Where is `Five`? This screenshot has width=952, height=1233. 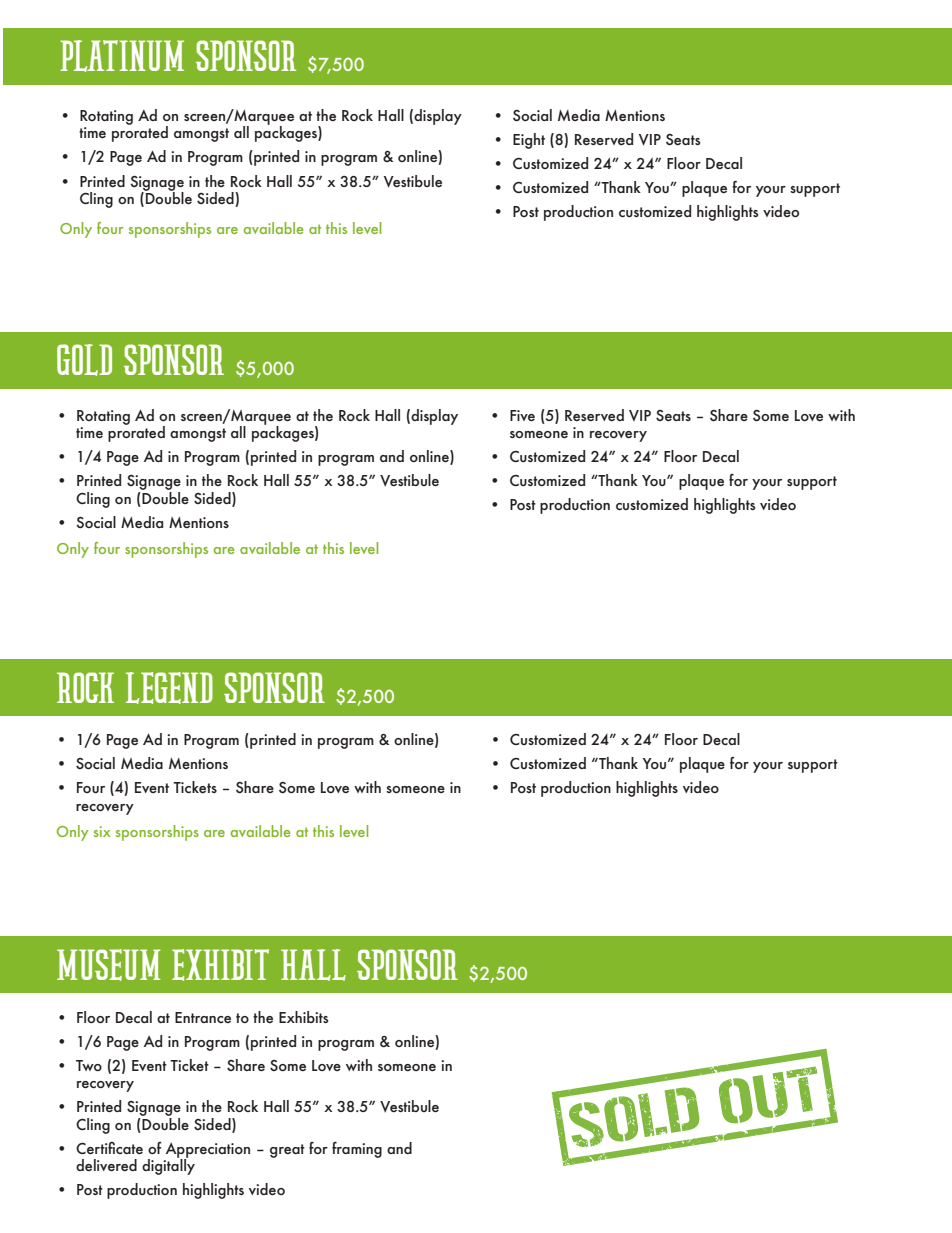 Five is located at coordinates (522, 415).
